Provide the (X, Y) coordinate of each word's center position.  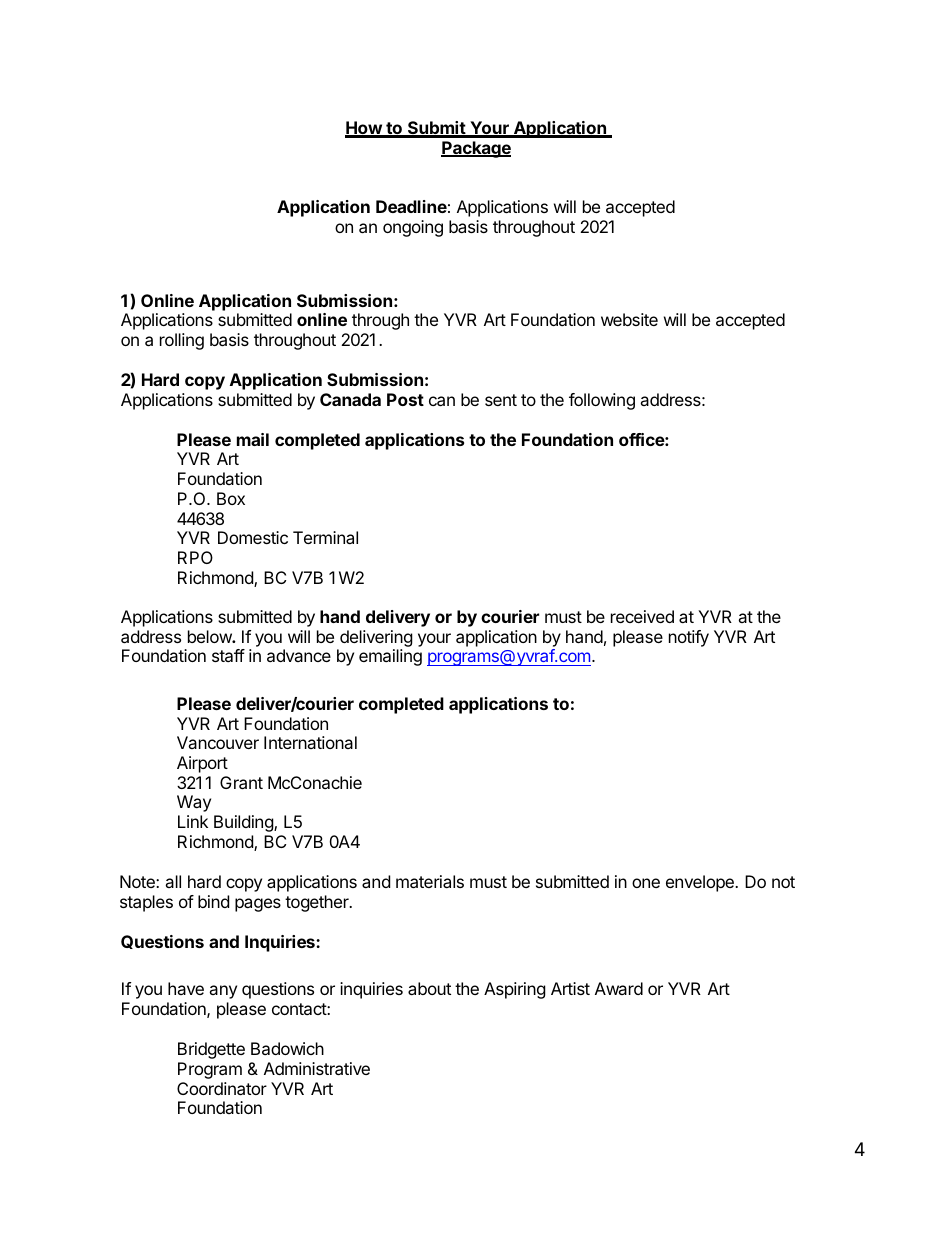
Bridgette (211, 1050)
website (629, 319)
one (646, 883)
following (602, 401)
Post (405, 399)
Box (231, 498)
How (364, 129)
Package (476, 149)
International (310, 742)
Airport (202, 764)
